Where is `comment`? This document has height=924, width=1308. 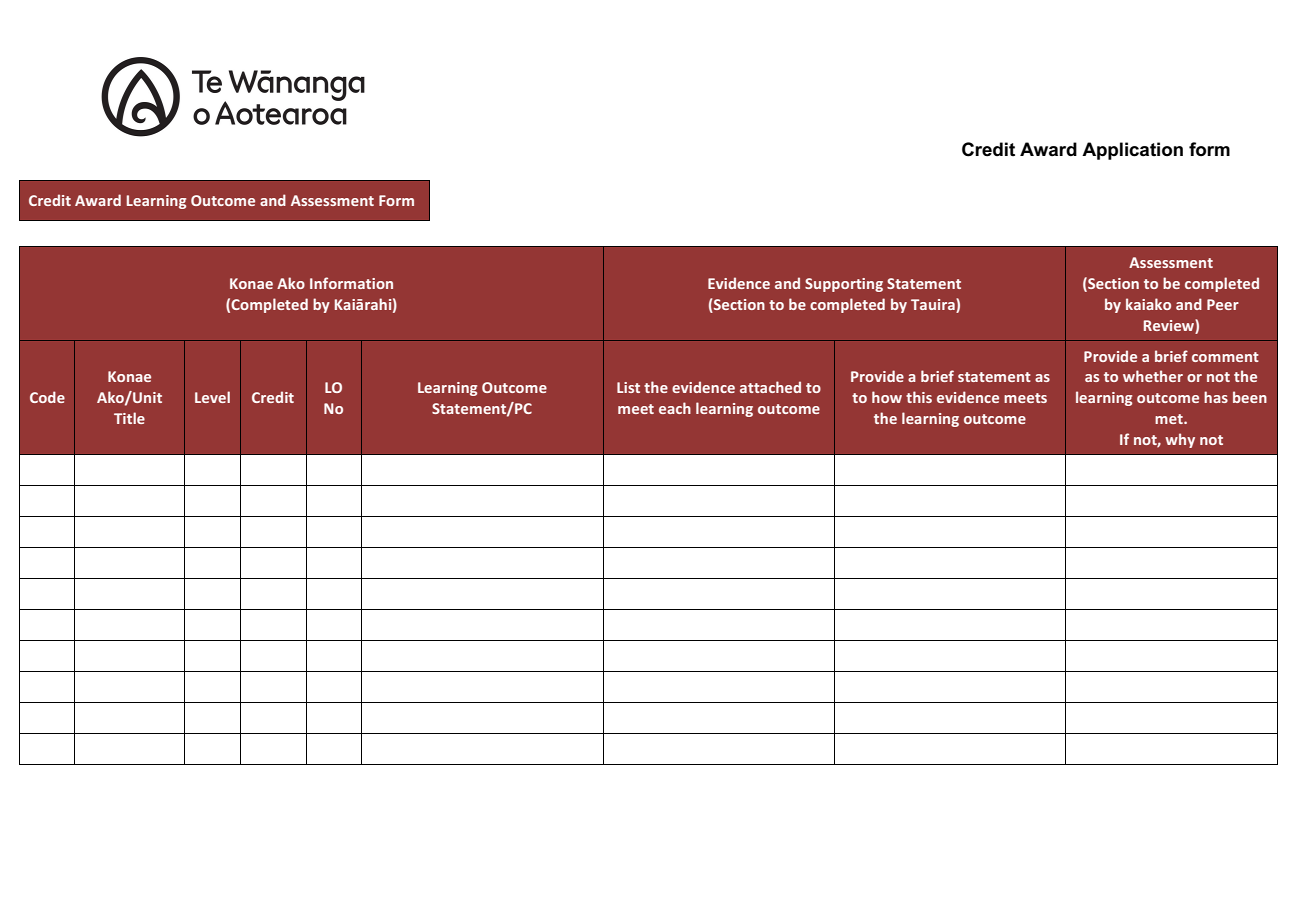 comment is located at coordinates (1225, 357).
